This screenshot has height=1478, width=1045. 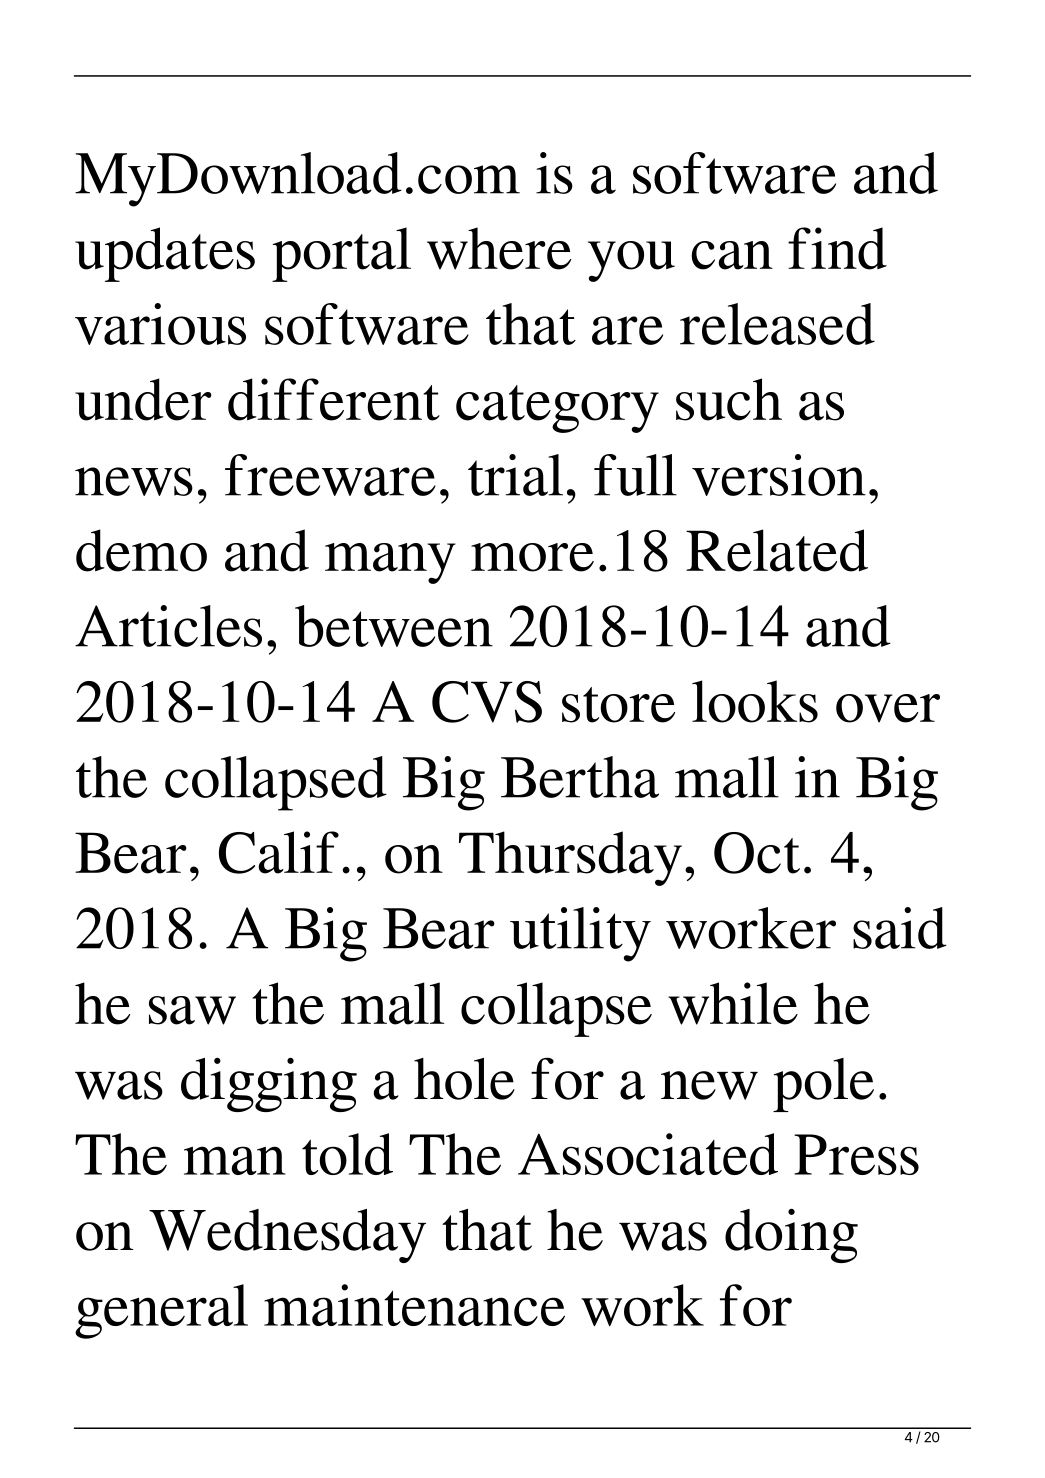 I want to click on hole, so click(x=464, y=1079).
